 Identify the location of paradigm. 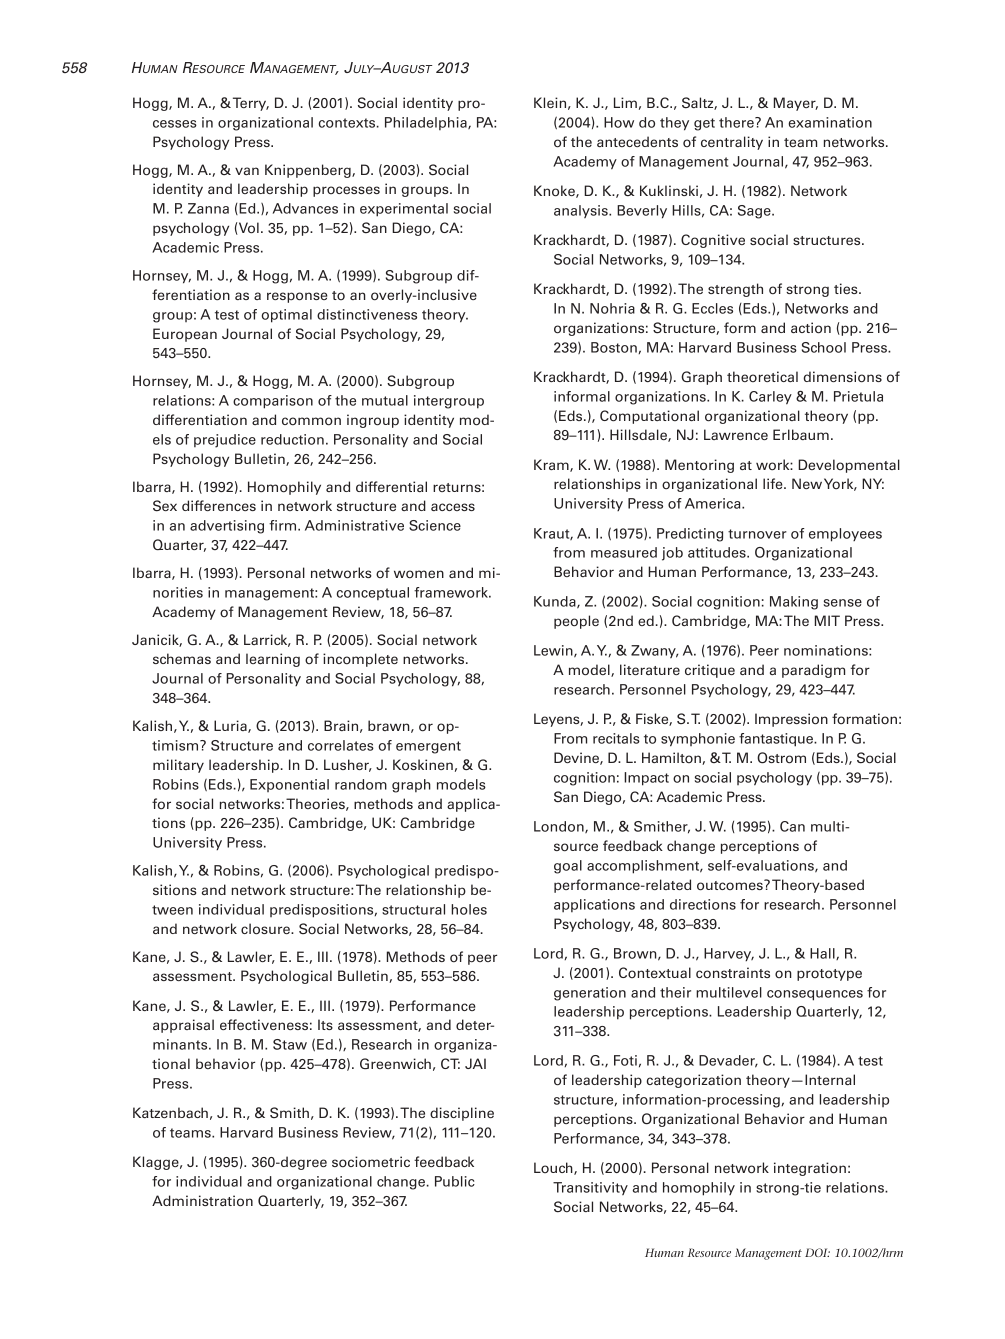
(813, 671).
